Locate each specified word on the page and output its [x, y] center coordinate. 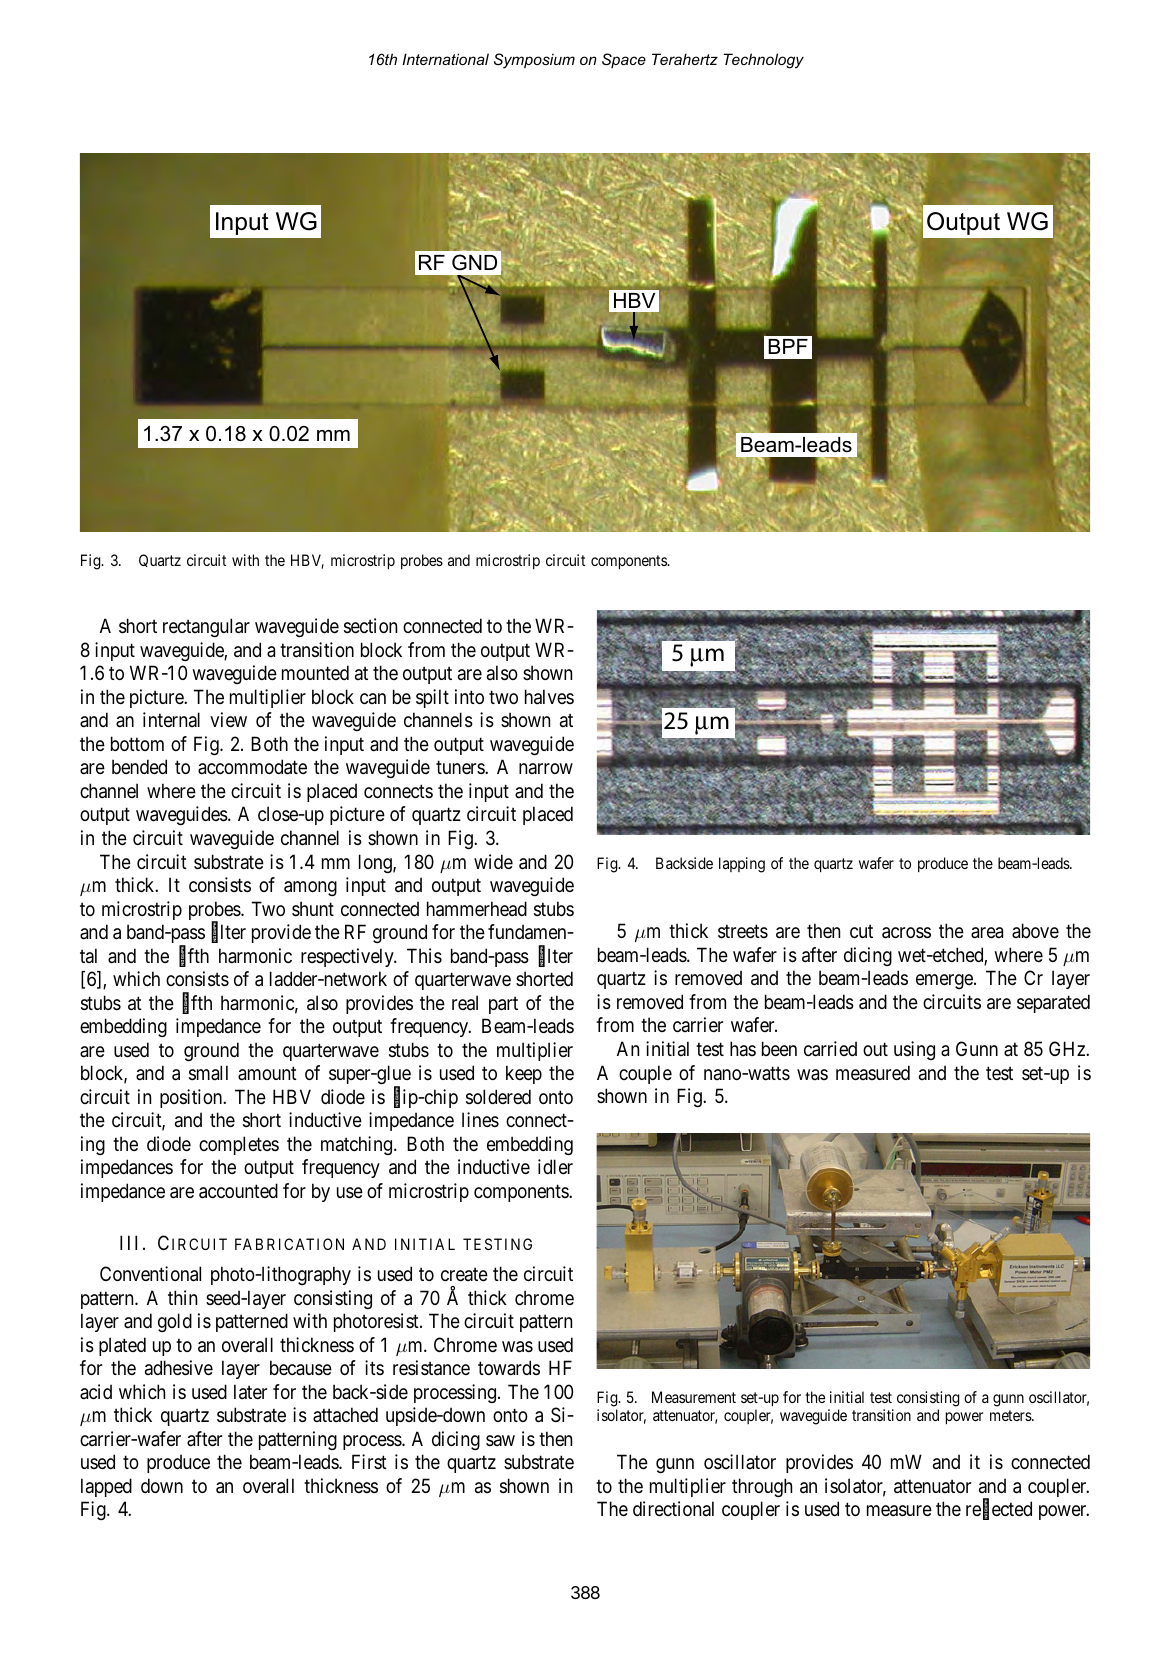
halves [549, 697]
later [250, 1392]
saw [500, 1440]
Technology [764, 61]
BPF [788, 346]
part [503, 1005]
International [445, 59]
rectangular [206, 627]
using [914, 1050]
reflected [999, 1510]
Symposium [534, 61]
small [208, 1073]
